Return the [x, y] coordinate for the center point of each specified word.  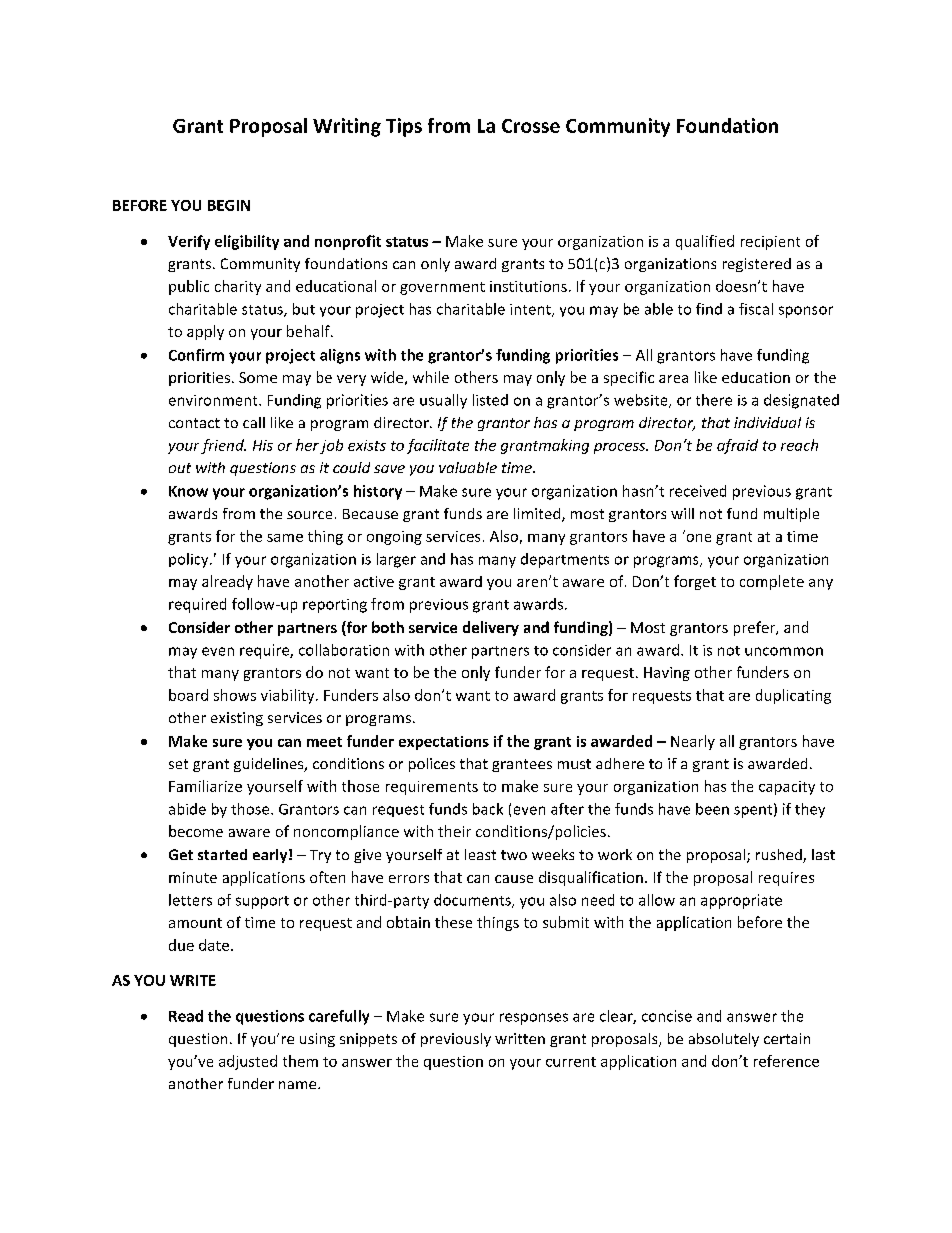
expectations [444, 743]
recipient [770, 243]
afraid [737, 446]
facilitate [438, 446]
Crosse [531, 126]
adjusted [248, 1062]
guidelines [270, 765]
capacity [787, 788]
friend [223, 446]
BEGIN [229, 205]
